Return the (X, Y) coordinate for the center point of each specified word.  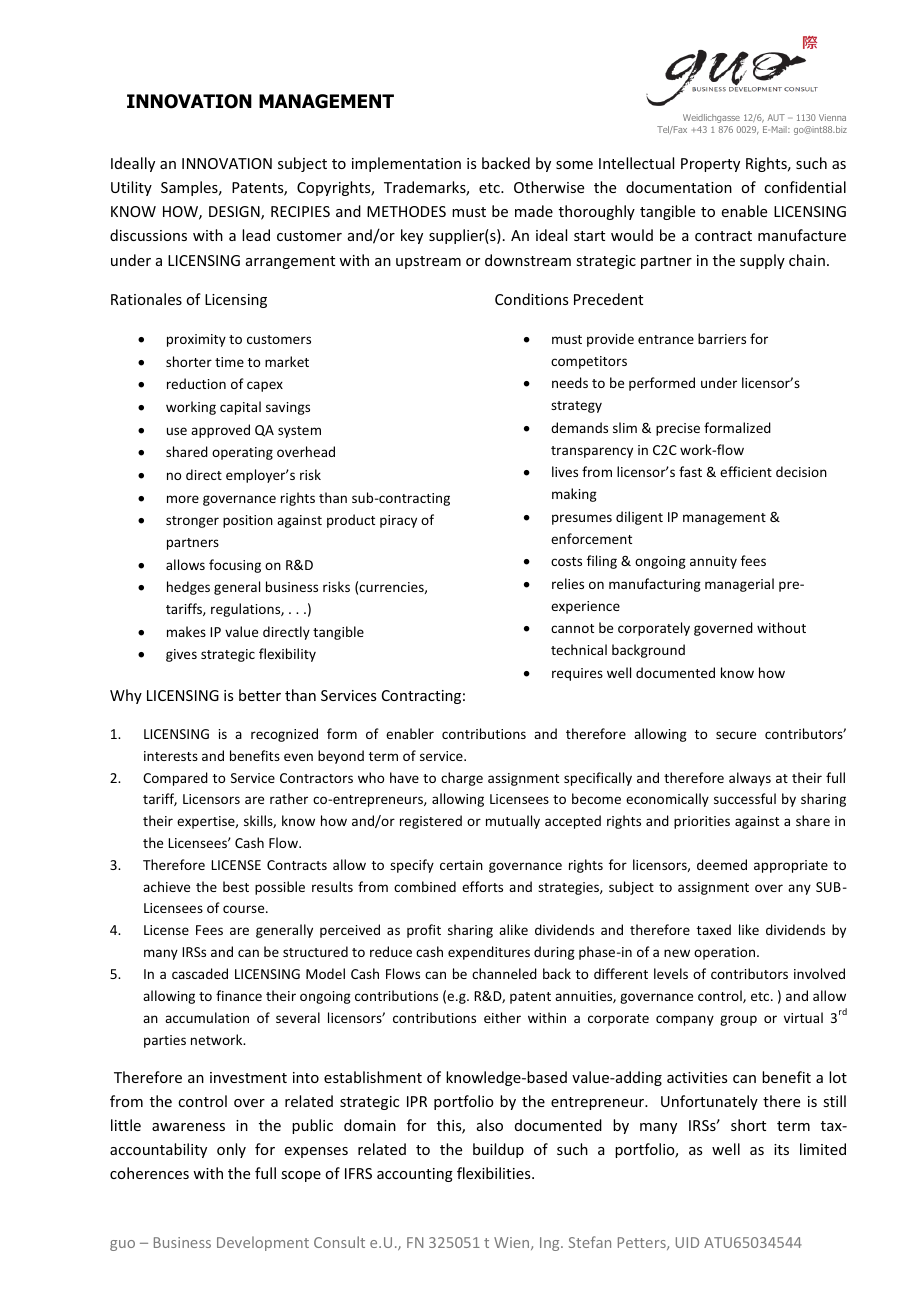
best (236, 886)
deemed (722, 864)
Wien (513, 1243)
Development (263, 1243)
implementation (406, 164)
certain (461, 865)
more (183, 499)
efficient (746, 471)
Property (710, 165)
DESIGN (235, 213)
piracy (398, 521)
